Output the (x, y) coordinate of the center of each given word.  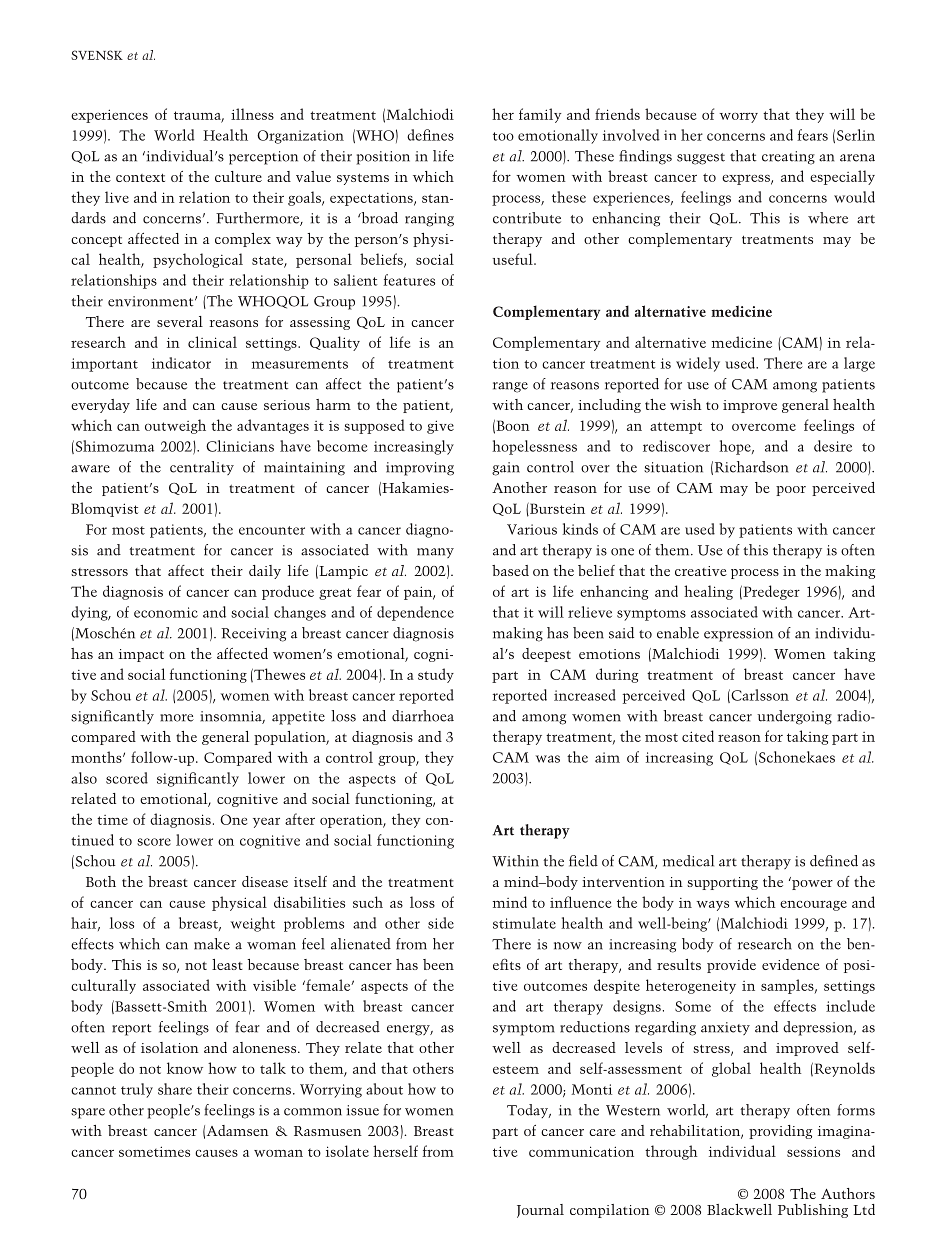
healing (708, 592)
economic (166, 612)
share (175, 1089)
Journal (540, 1211)
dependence (415, 613)
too (503, 136)
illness (252, 114)
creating (788, 158)
